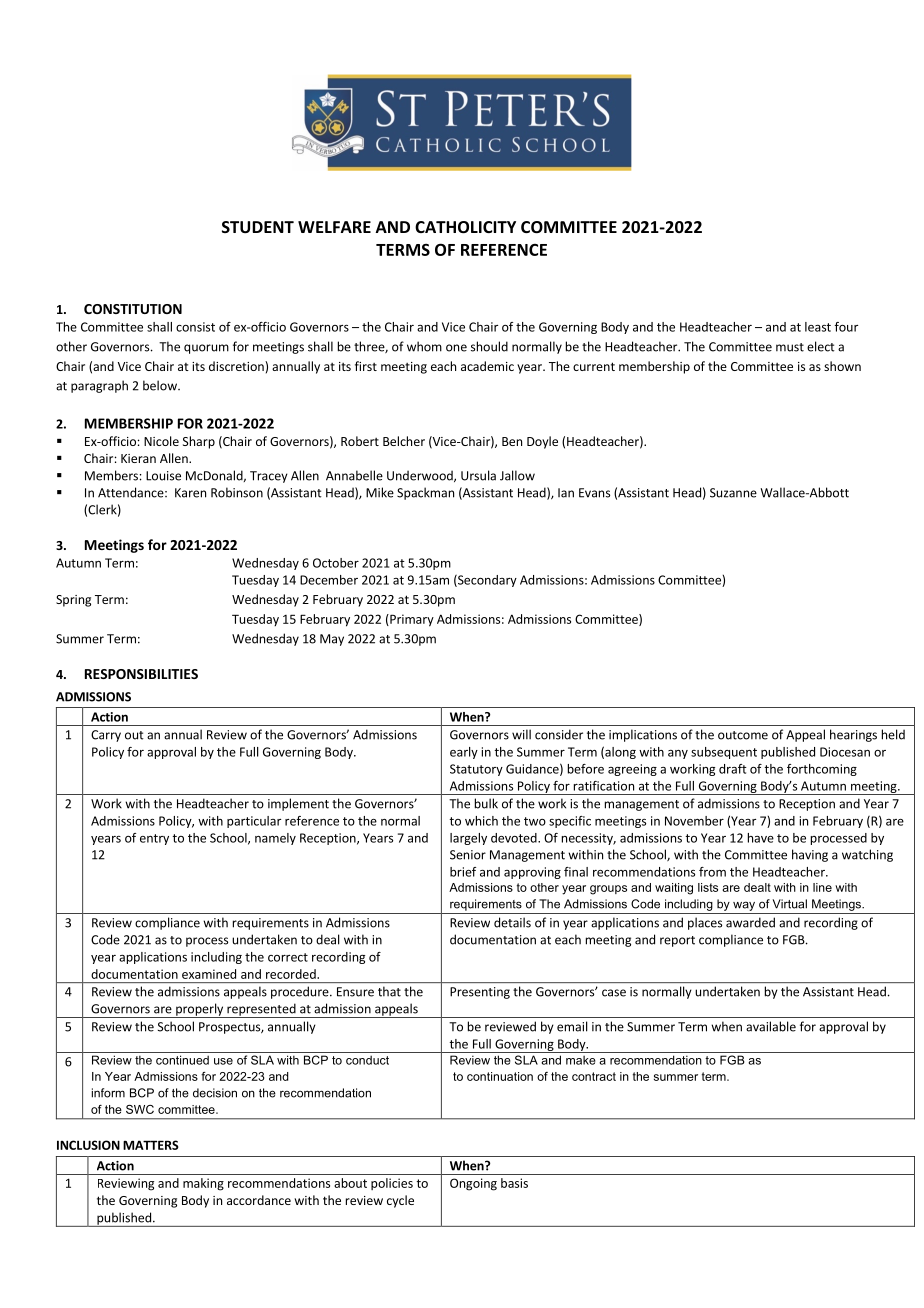  What do you see at coordinates (203, 1184) in the image?
I see `making` at bounding box center [203, 1184].
